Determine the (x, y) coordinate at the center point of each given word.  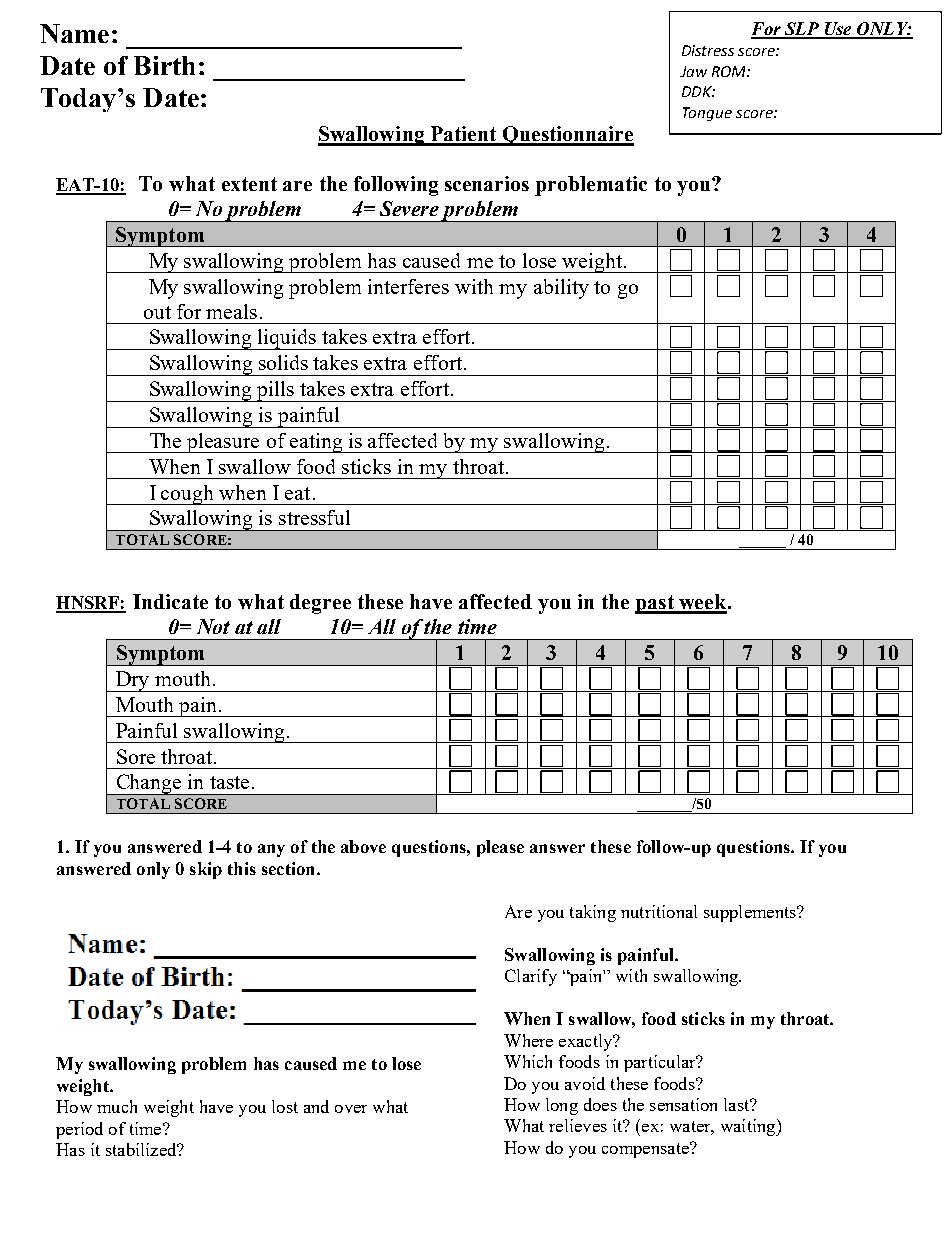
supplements (751, 913)
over (351, 1109)
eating (316, 443)
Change (149, 784)
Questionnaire (567, 136)
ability (561, 289)
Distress (708, 50)
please (500, 848)
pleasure (223, 443)
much (117, 1106)
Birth (164, 65)
